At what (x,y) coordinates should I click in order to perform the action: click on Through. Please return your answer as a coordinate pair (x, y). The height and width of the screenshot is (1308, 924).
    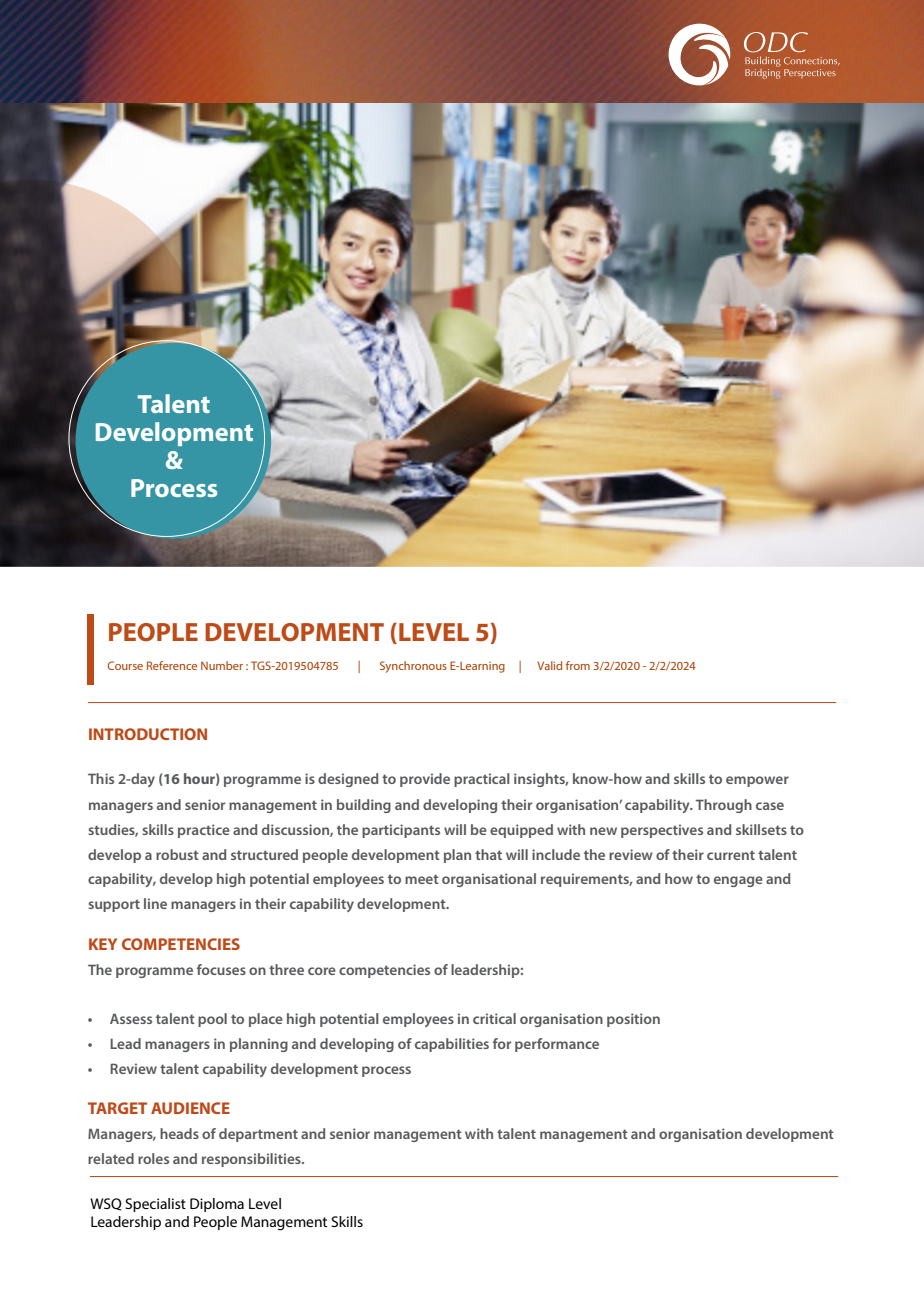
    Looking at the image, I should click on (723, 806).
